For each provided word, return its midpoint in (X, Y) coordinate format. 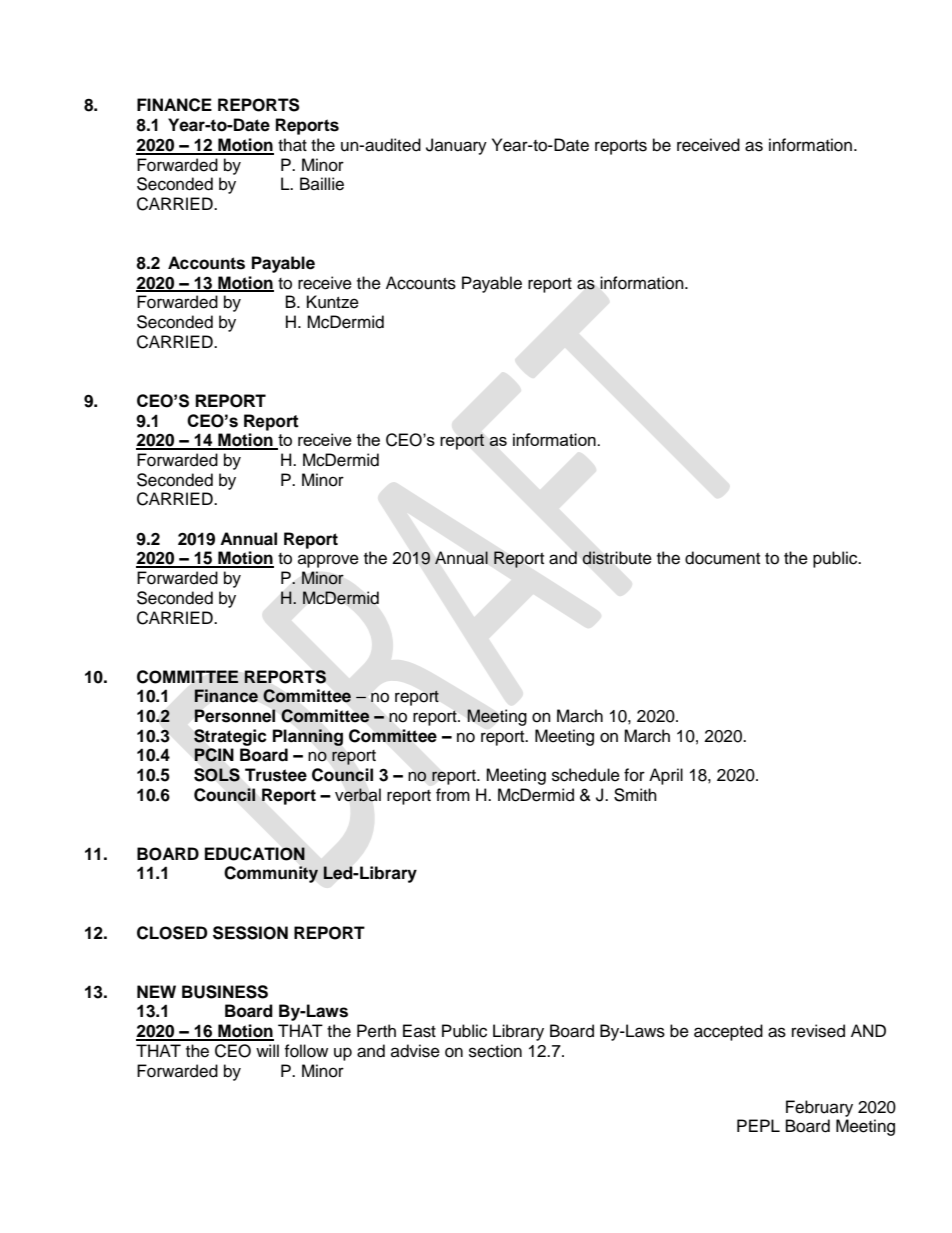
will (267, 1050)
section (495, 1051)
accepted (728, 1032)
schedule (586, 775)
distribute (617, 558)
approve (328, 561)
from (453, 795)
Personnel (235, 716)
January (456, 146)
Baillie (322, 184)
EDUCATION (255, 854)
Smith (635, 795)
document (722, 558)
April (666, 776)
